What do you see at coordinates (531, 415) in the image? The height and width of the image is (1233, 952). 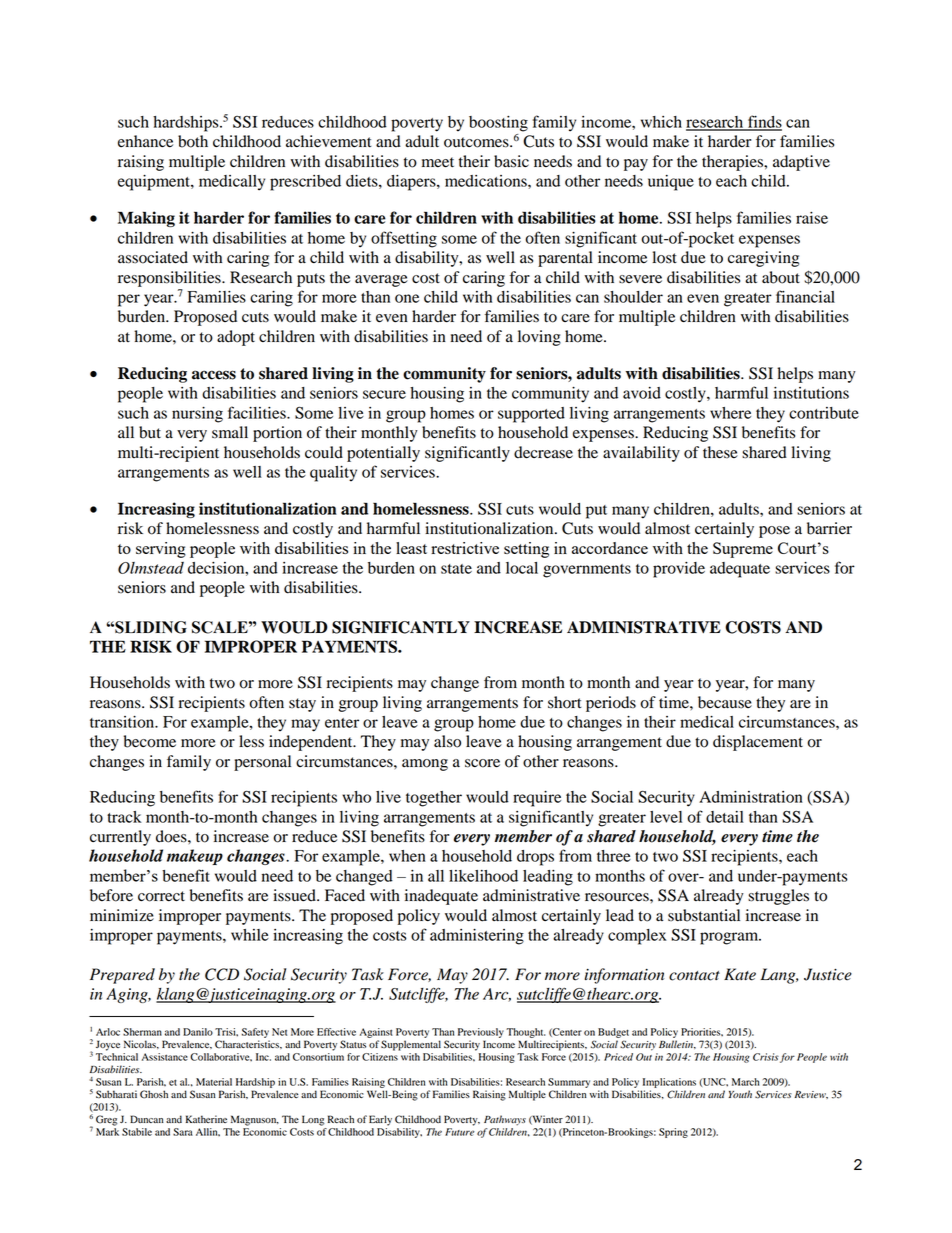 I see `supported` at bounding box center [531, 415].
